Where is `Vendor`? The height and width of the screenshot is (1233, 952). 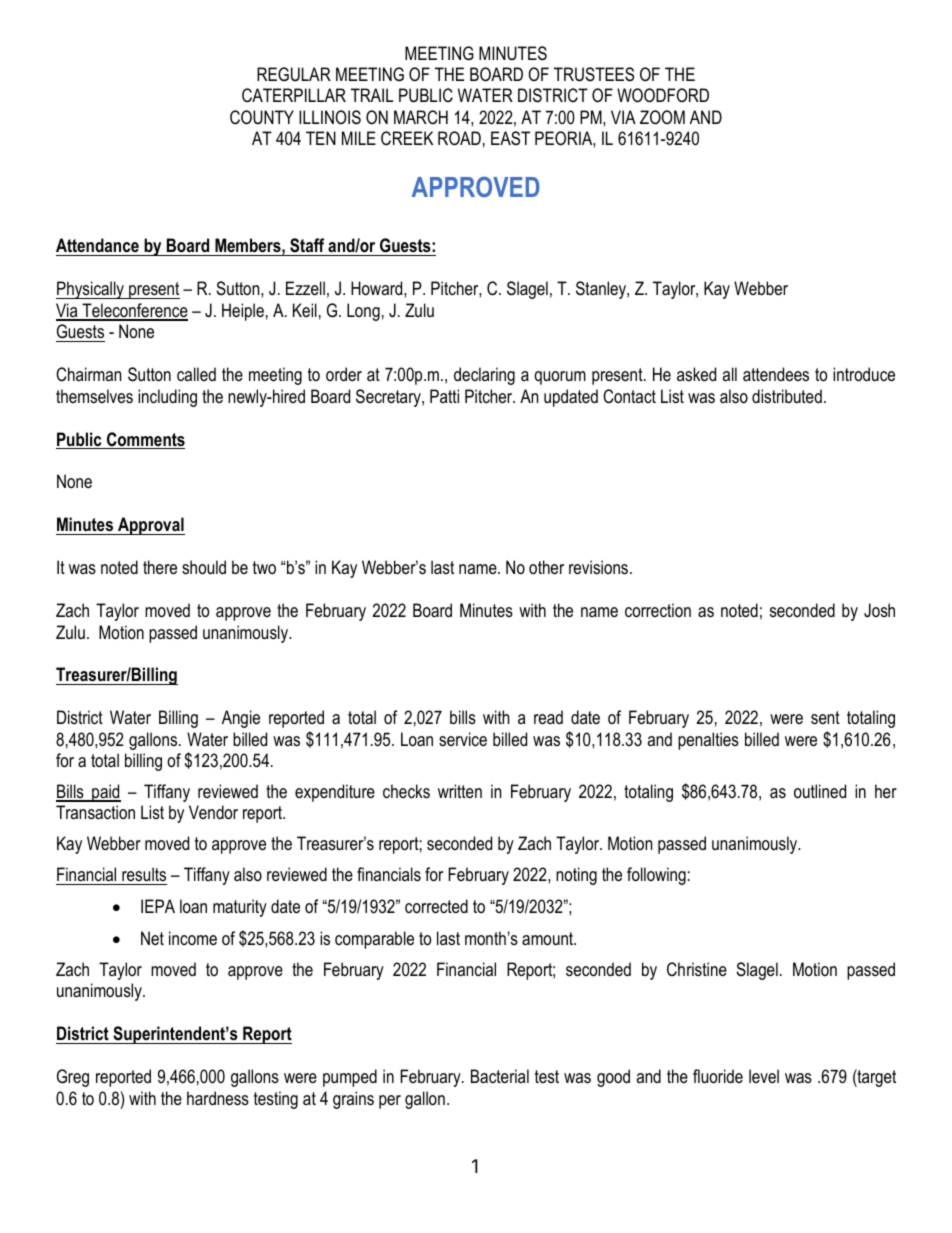
Vendor is located at coordinates (213, 812).
